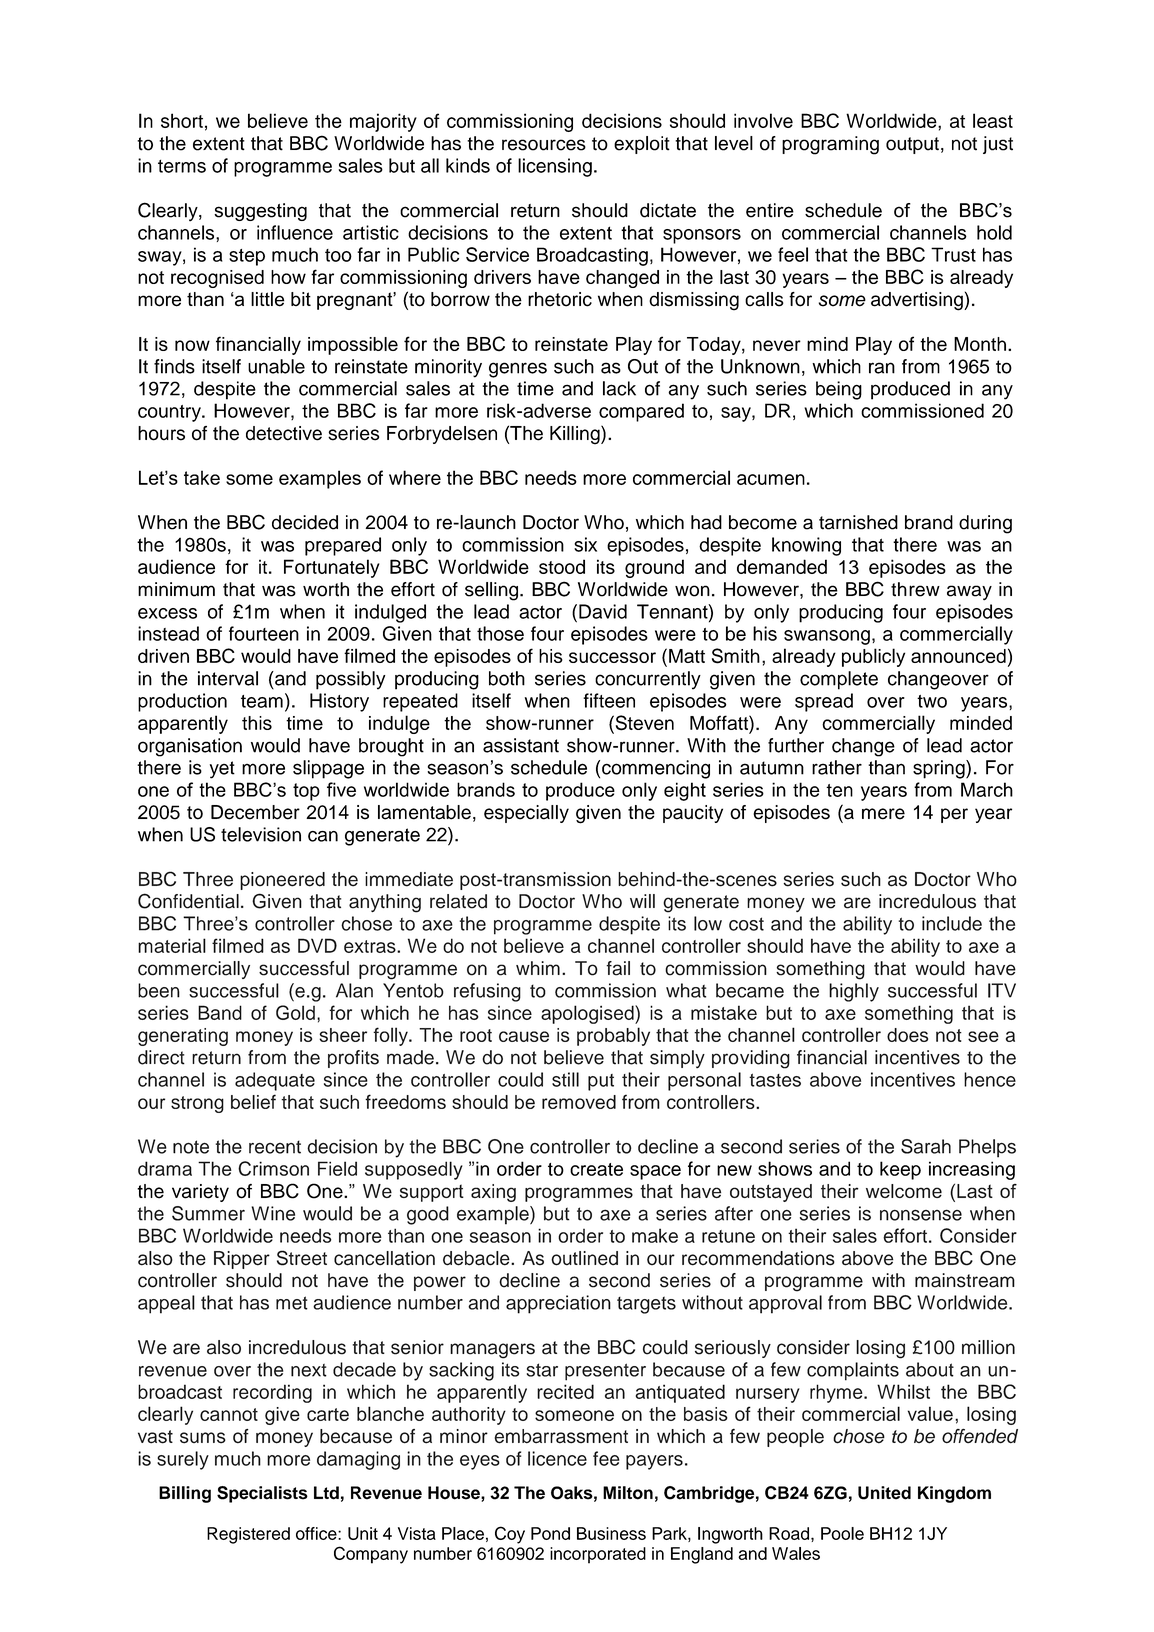  Describe the element at coordinates (555, 167) in the screenshot. I see `licensing` at that location.
